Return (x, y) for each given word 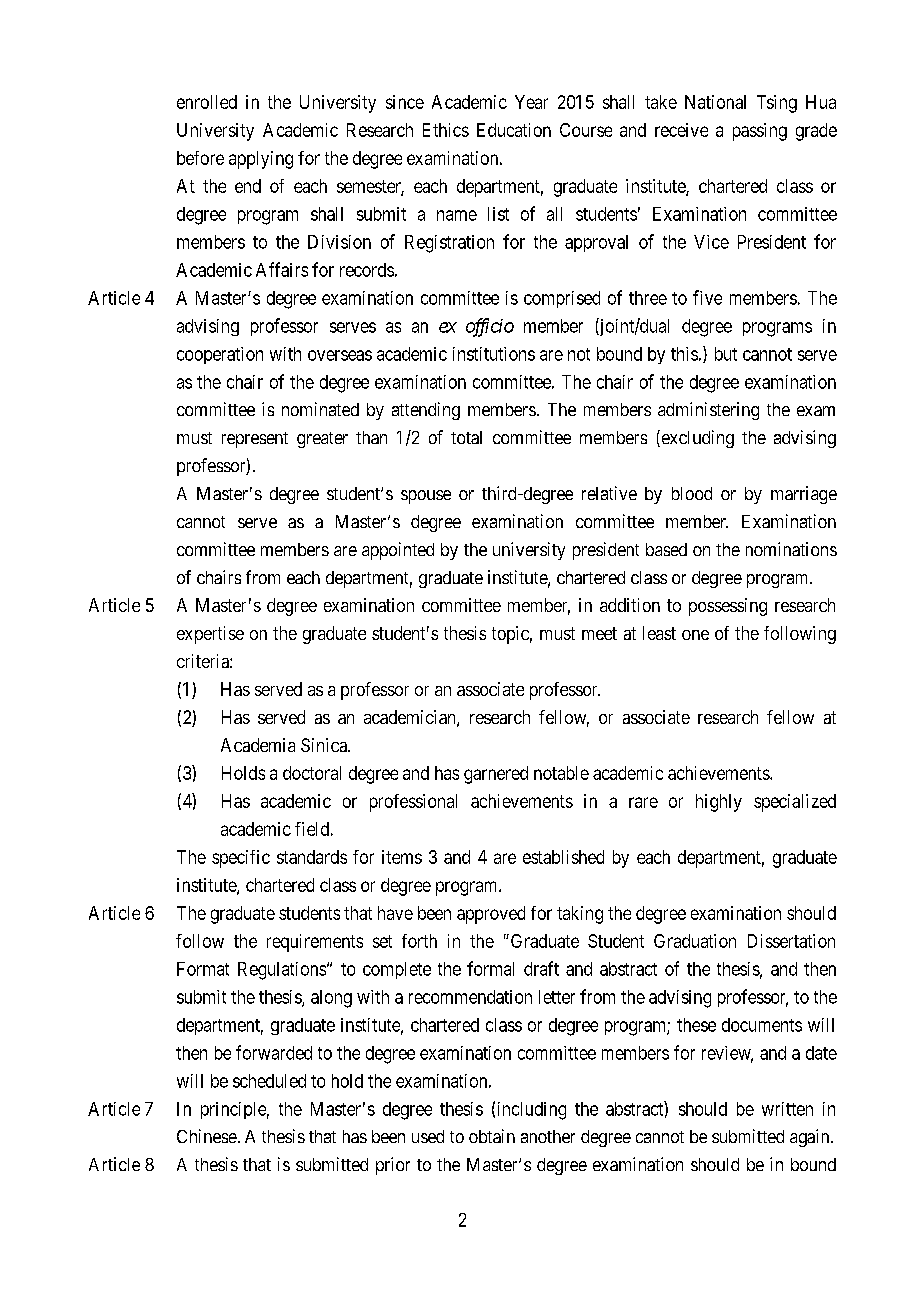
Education (514, 130)
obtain (492, 1136)
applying (261, 160)
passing (760, 132)
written (787, 1109)
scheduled (269, 1081)
